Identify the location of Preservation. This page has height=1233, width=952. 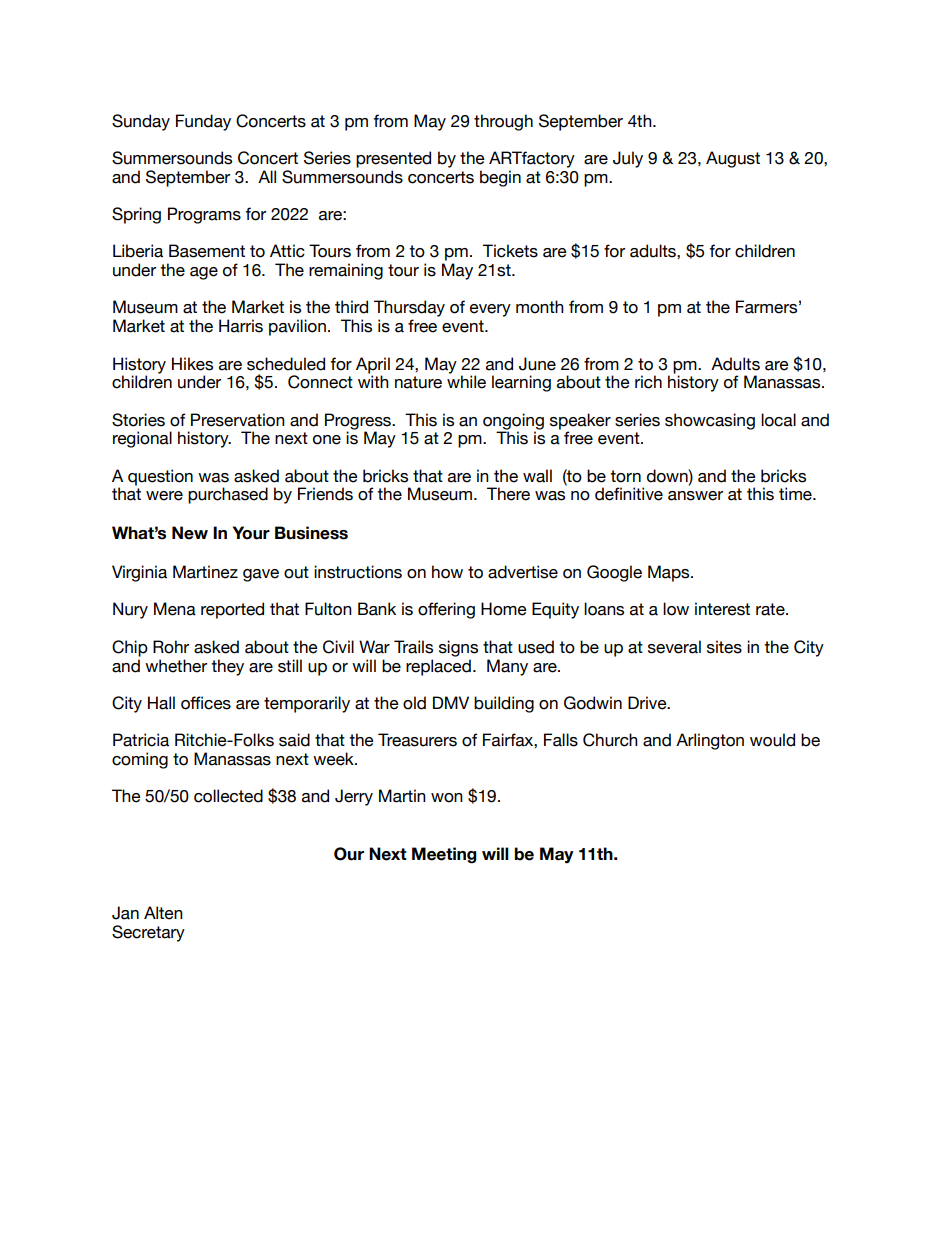
(238, 420).
